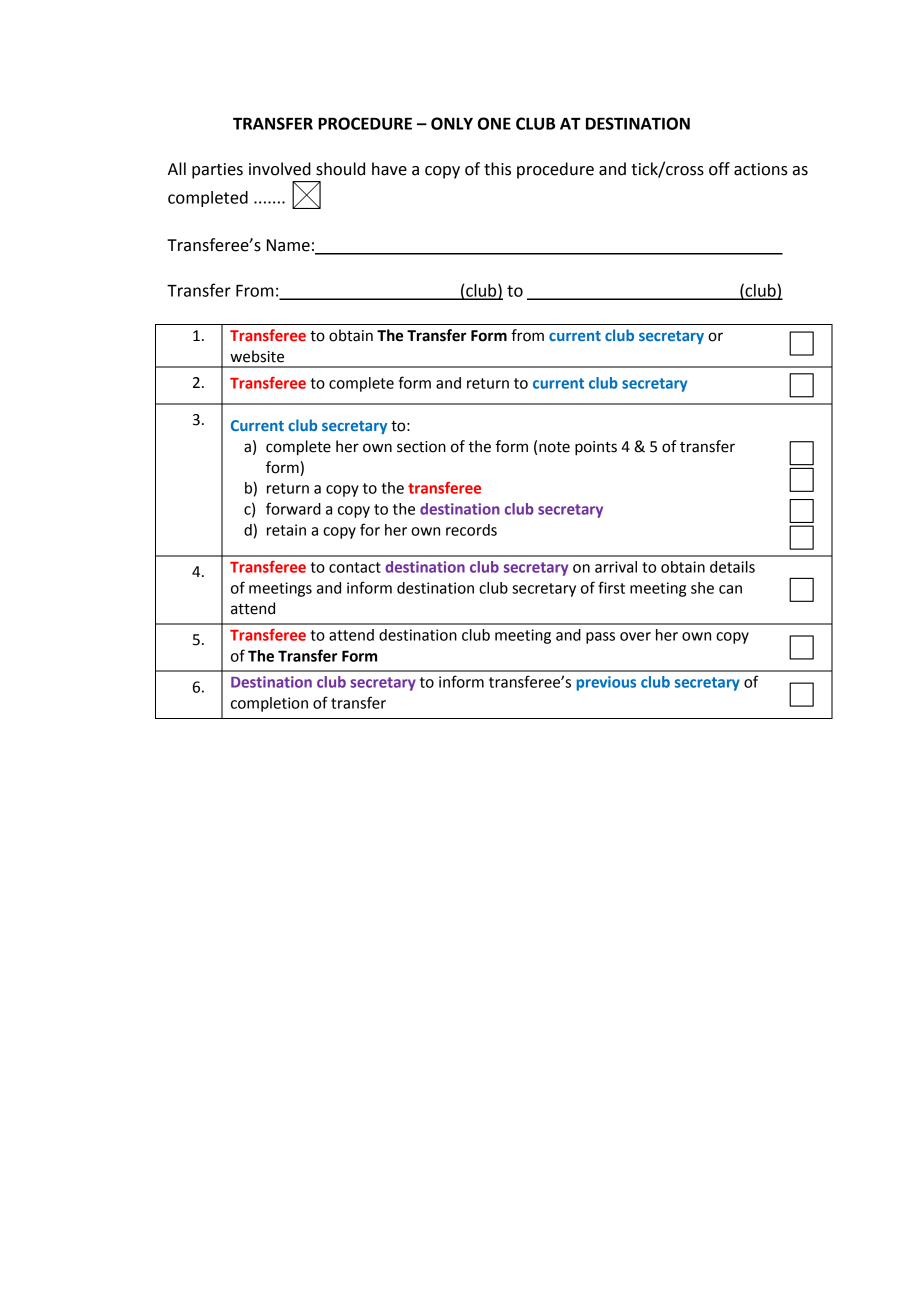 This screenshot has width=924, height=1308. I want to click on involved, so click(280, 169).
